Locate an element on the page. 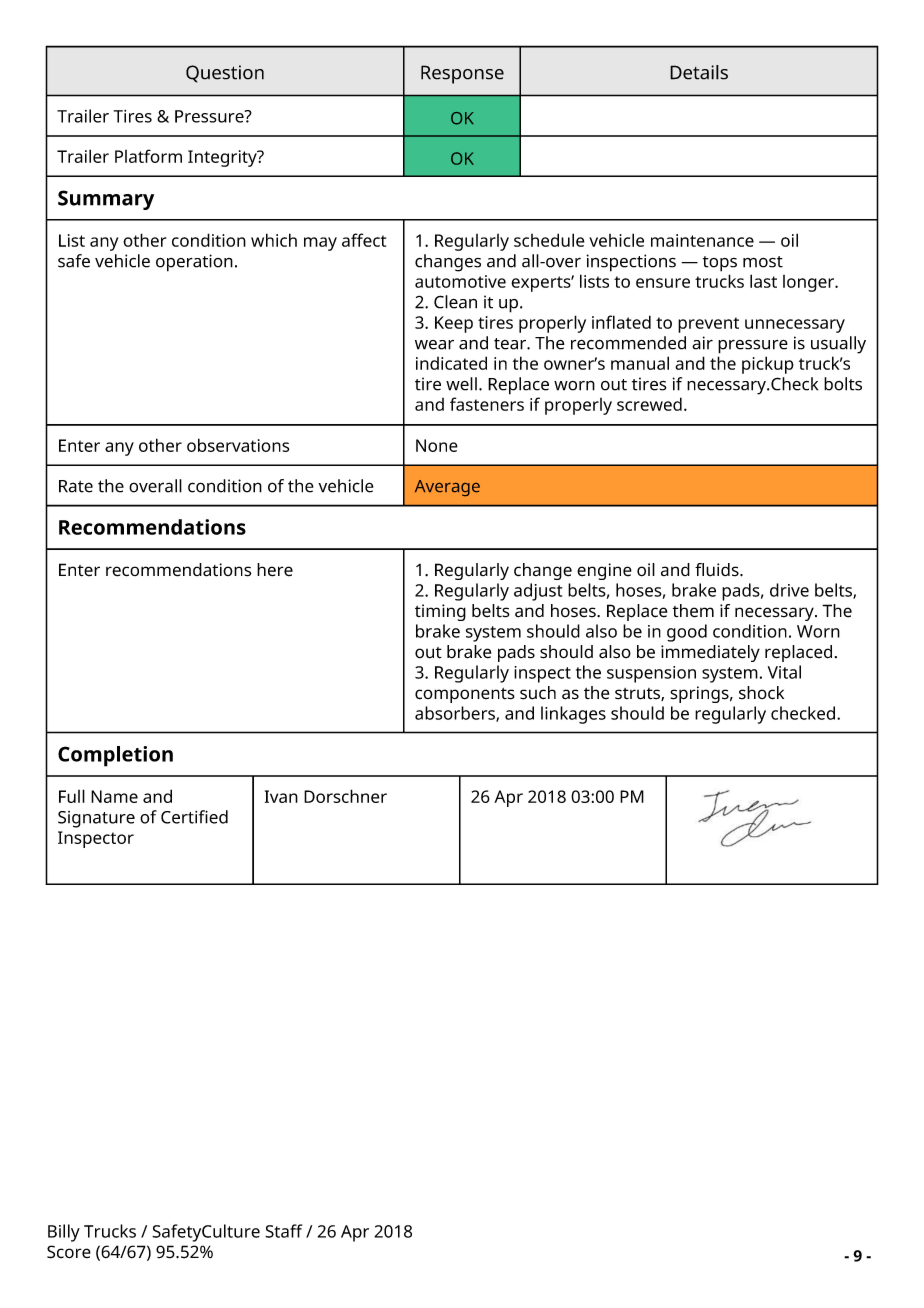  Platform is located at coordinates (148, 156).
